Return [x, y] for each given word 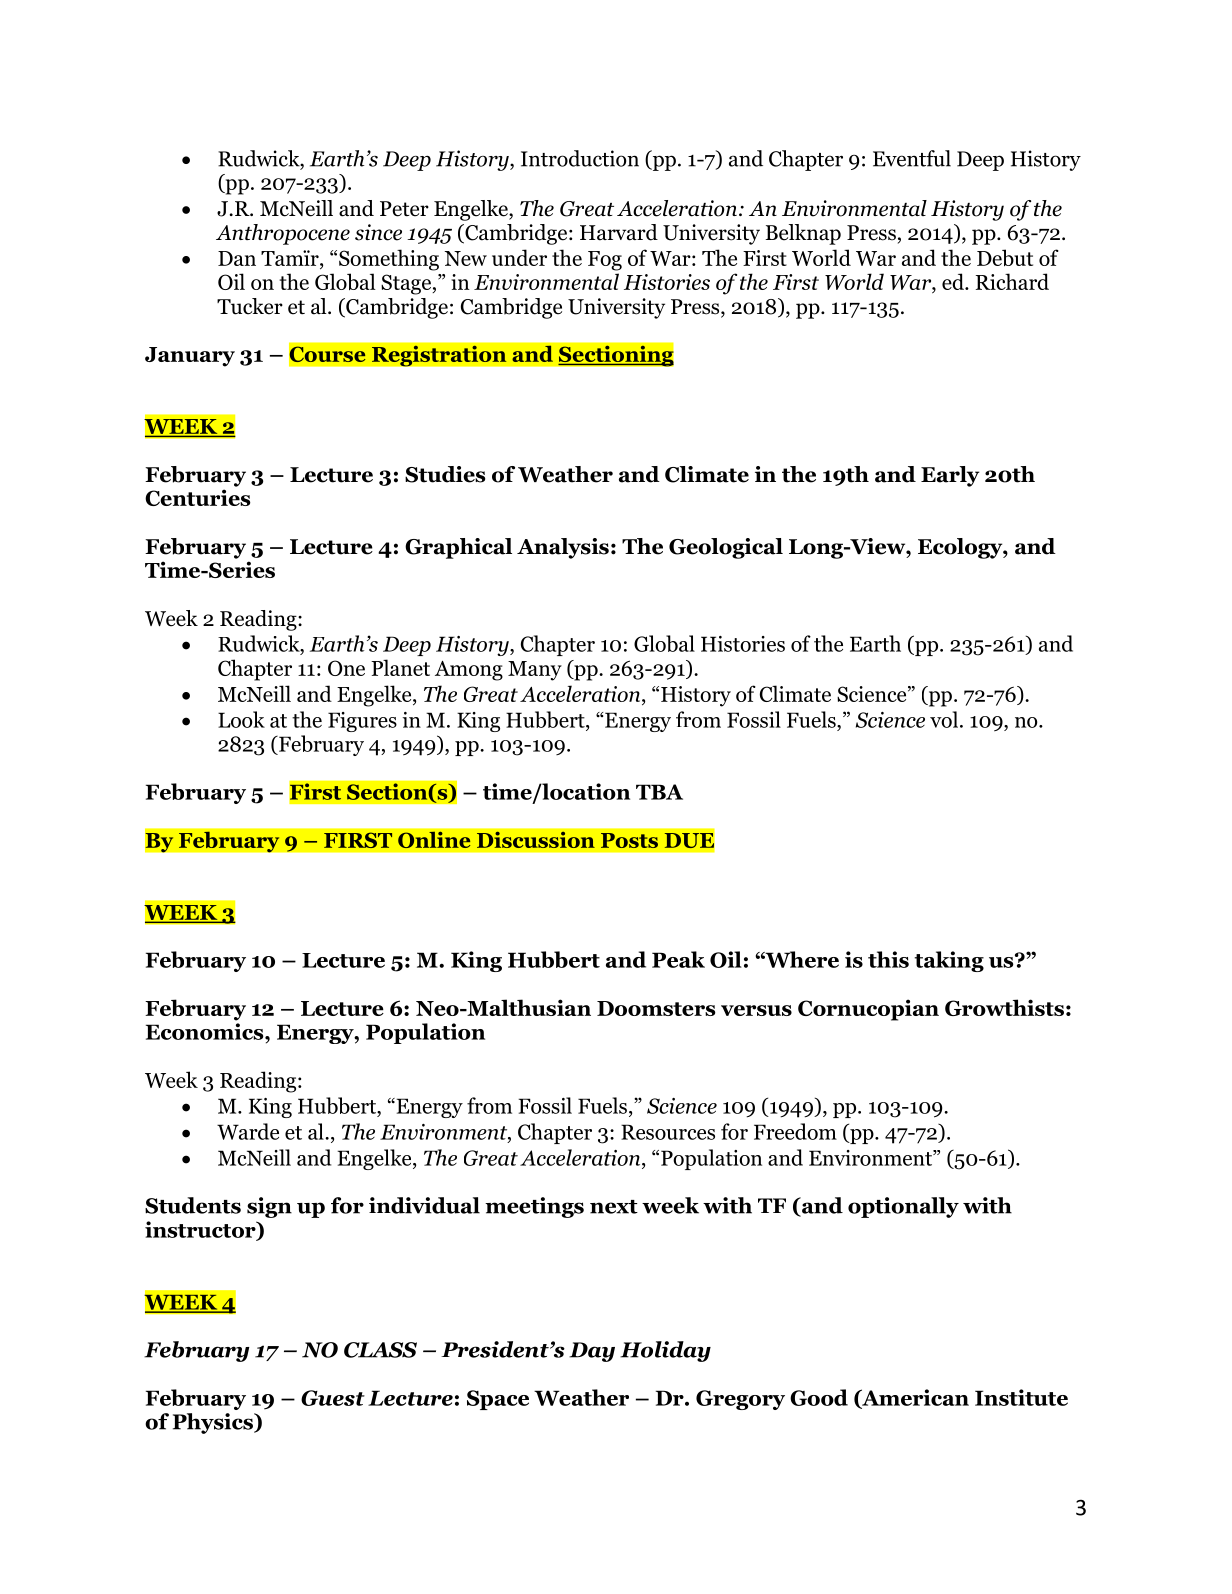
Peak [678, 959]
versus [756, 1010]
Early [950, 476]
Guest [333, 1398]
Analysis [563, 548]
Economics [206, 1031]
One [346, 668]
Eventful [912, 158]
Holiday [665, 1351]
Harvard [619, 232]
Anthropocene [283, 234]
